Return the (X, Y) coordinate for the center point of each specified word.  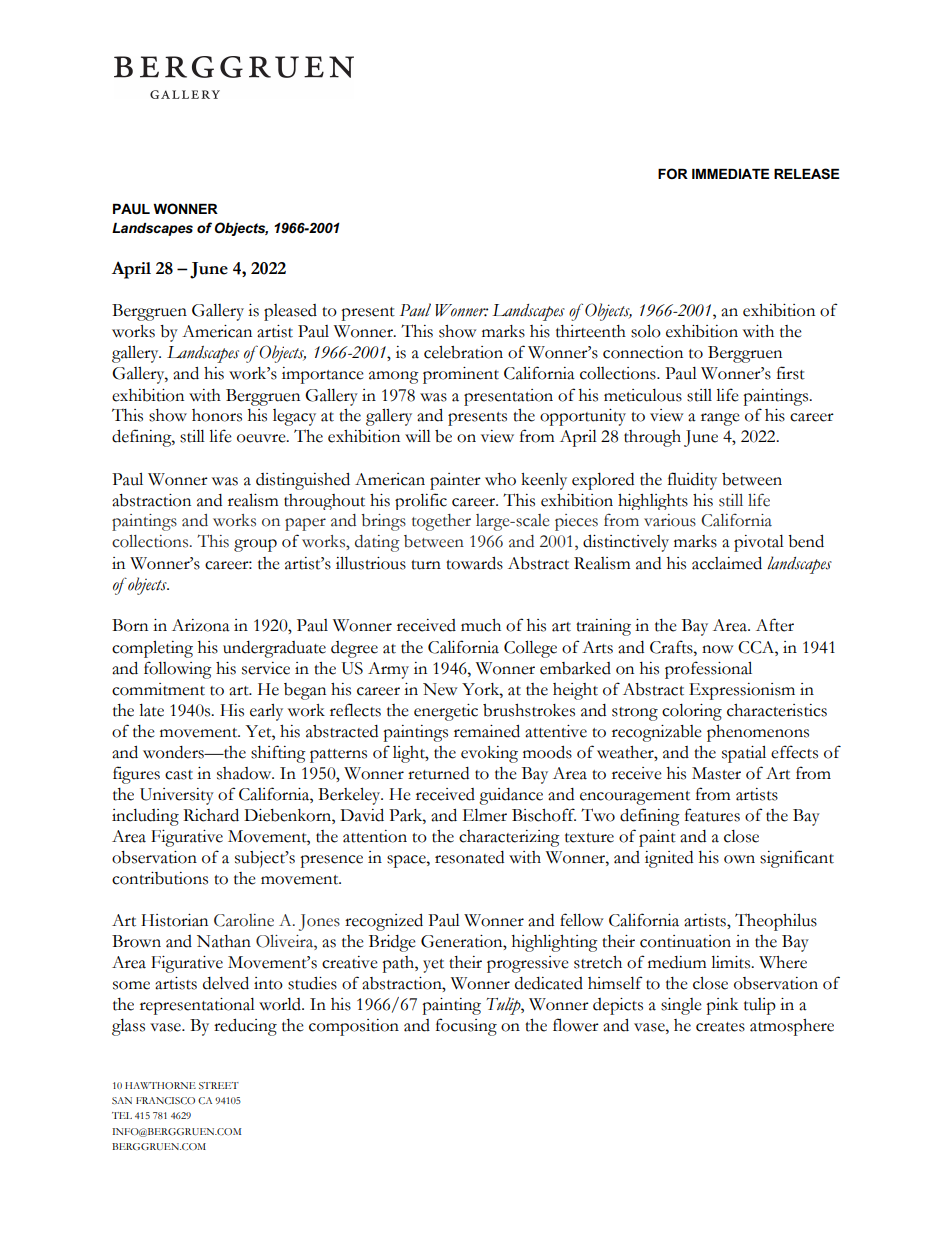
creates (720, 1027)
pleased (290, 312)
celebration (463, 352)
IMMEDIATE (731, 174)
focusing (466, 1027)
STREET (219, 1085)
